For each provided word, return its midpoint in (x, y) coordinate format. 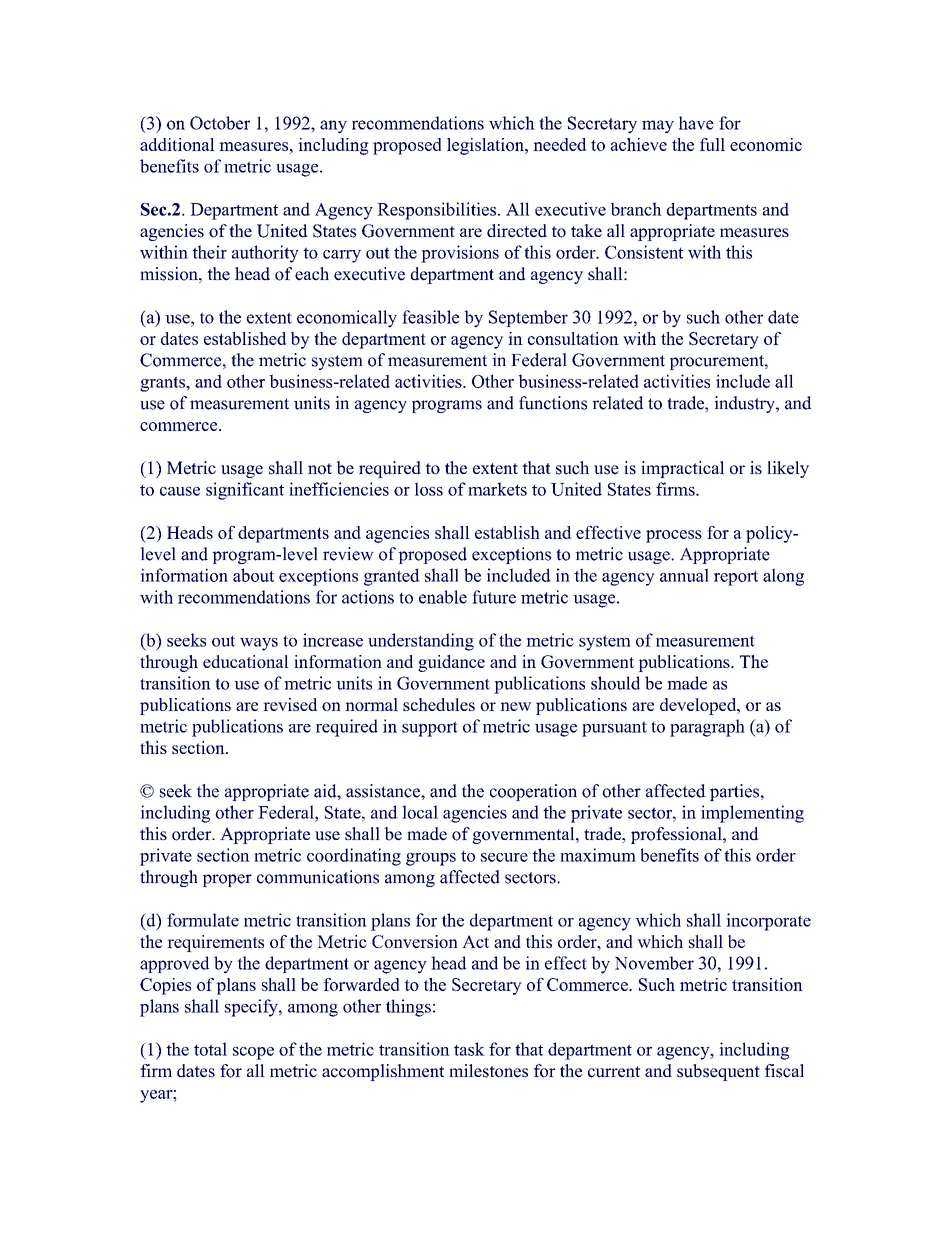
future (494, 597)
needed (559, 144)
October (220, 123)
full (712, 144)
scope (253, 1053)
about (253, 575)
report (736, 578)
